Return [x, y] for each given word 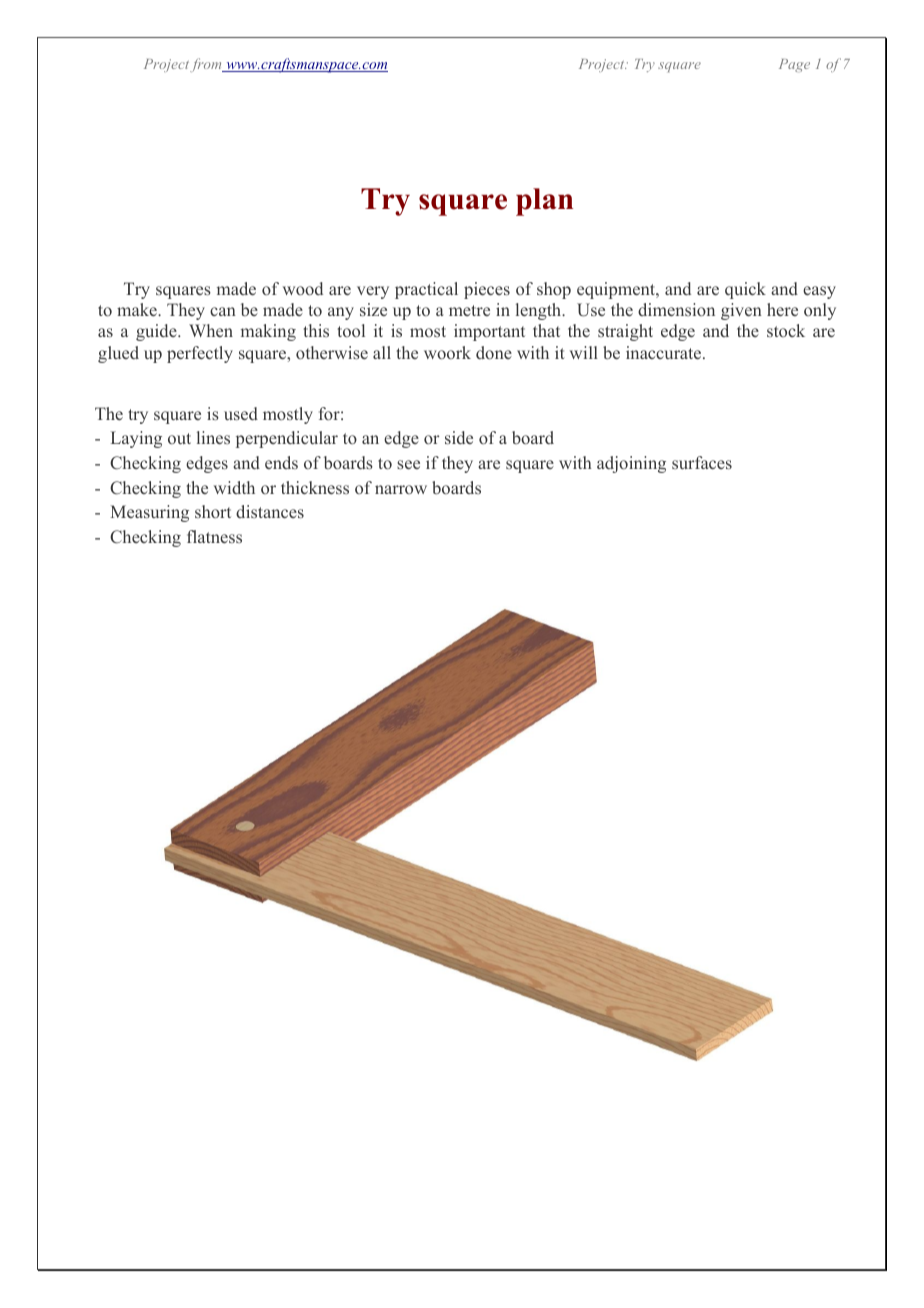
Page [794, 65]
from [207, 65]
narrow [401, 489]
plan [544, 202]
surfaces [702, 462]
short [213, 511]
